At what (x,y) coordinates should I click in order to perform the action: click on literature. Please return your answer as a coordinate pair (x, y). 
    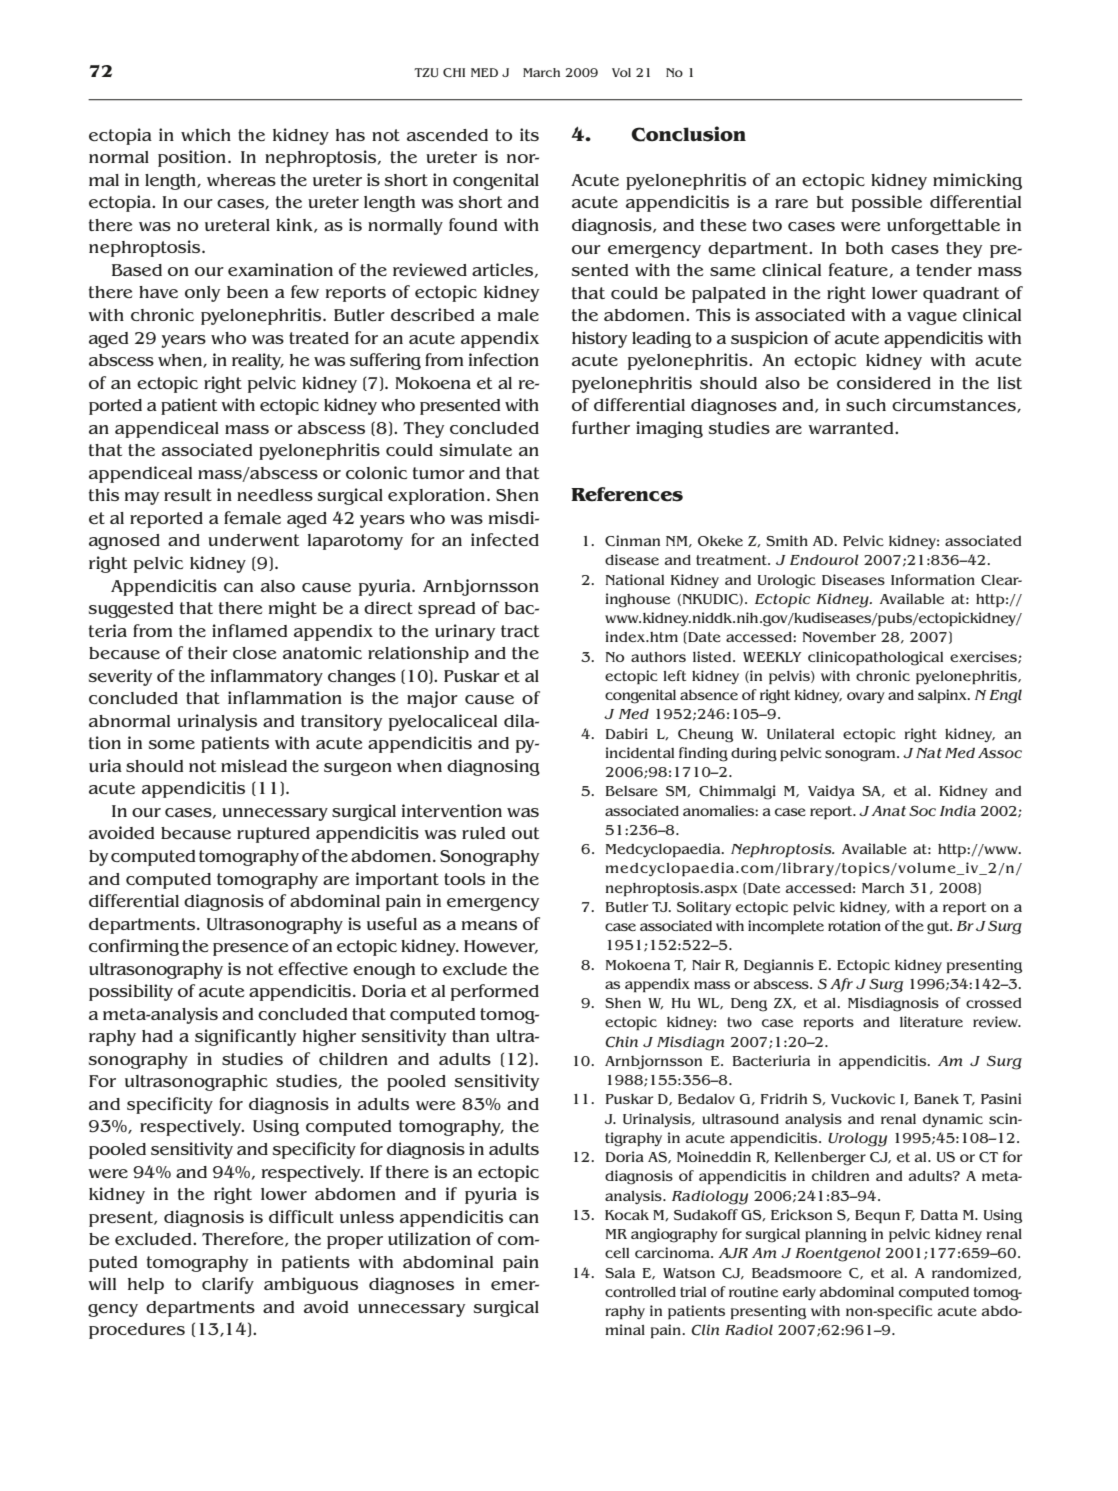
    Looking at the image, I should click on (931, 1021).
